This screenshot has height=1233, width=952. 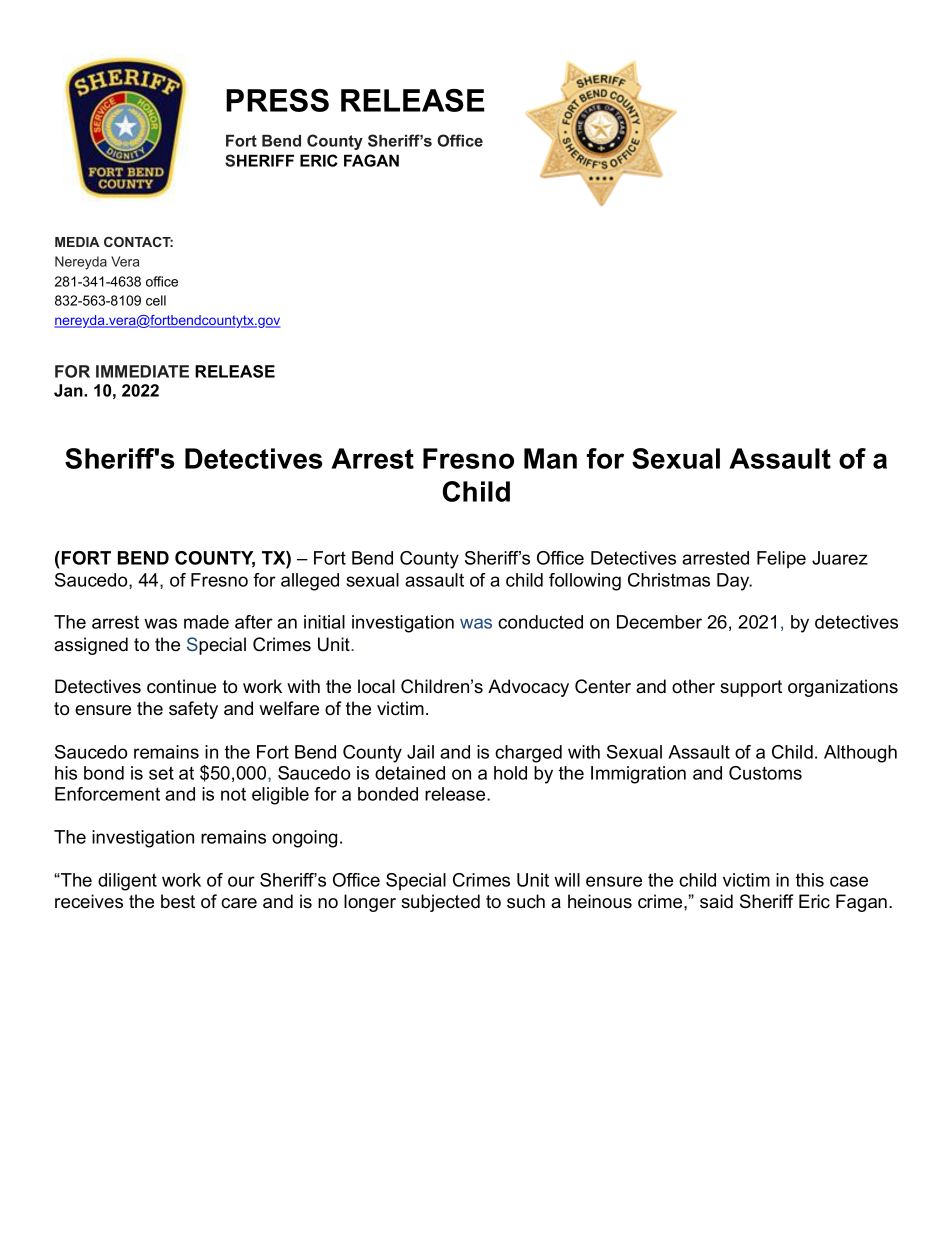 I want to click on Jan, so click(x=69, y=390).
